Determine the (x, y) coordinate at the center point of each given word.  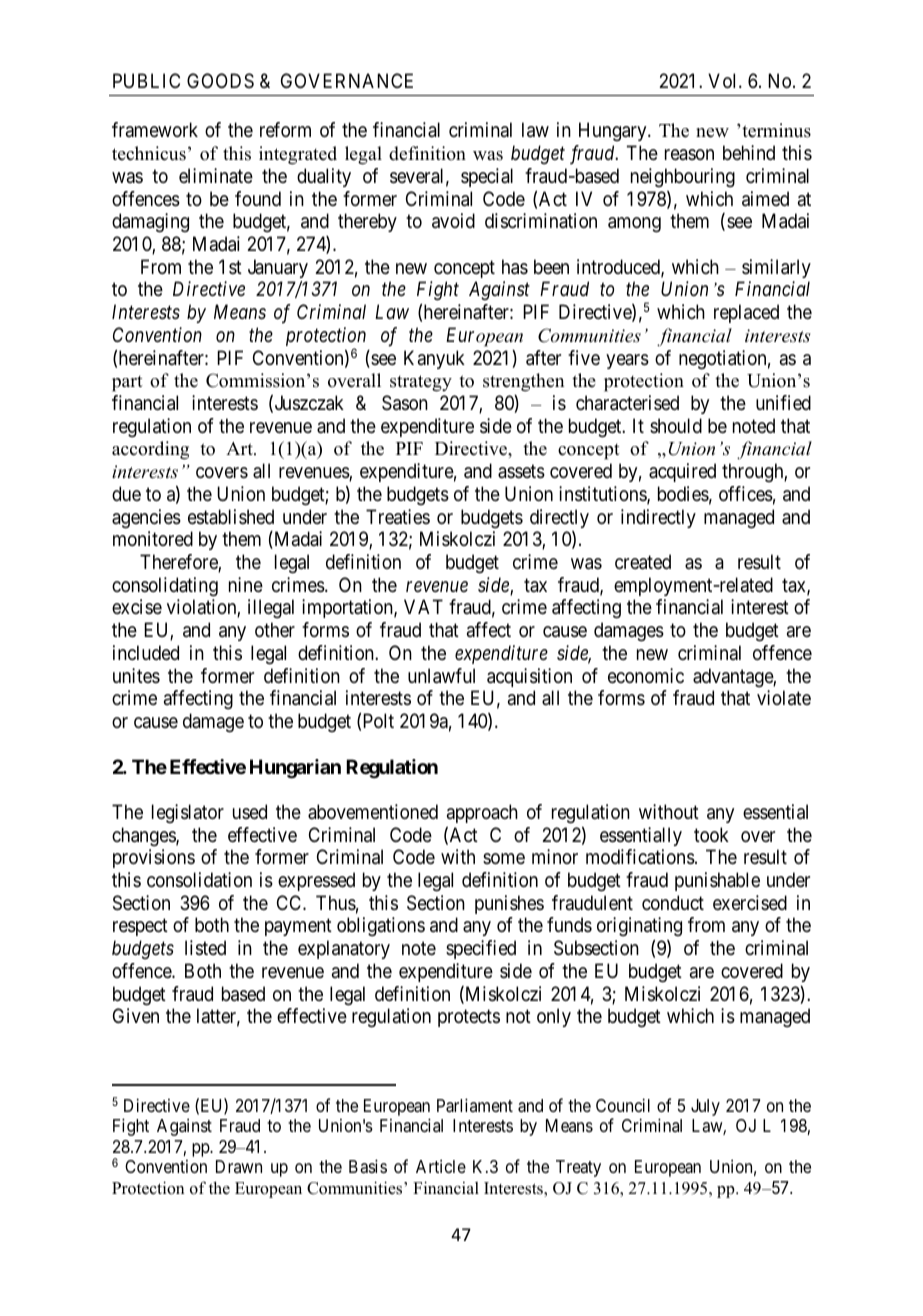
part (127, 383)
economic (646, 676)
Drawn (239, 1166)
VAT (423, 606)
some (504, 858)
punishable (717, 881)
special (487, 177)
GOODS (220, 80)
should (676, 425)
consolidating (165, 587)
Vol (724, 80)
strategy (421, 383)
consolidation (199, 880)
